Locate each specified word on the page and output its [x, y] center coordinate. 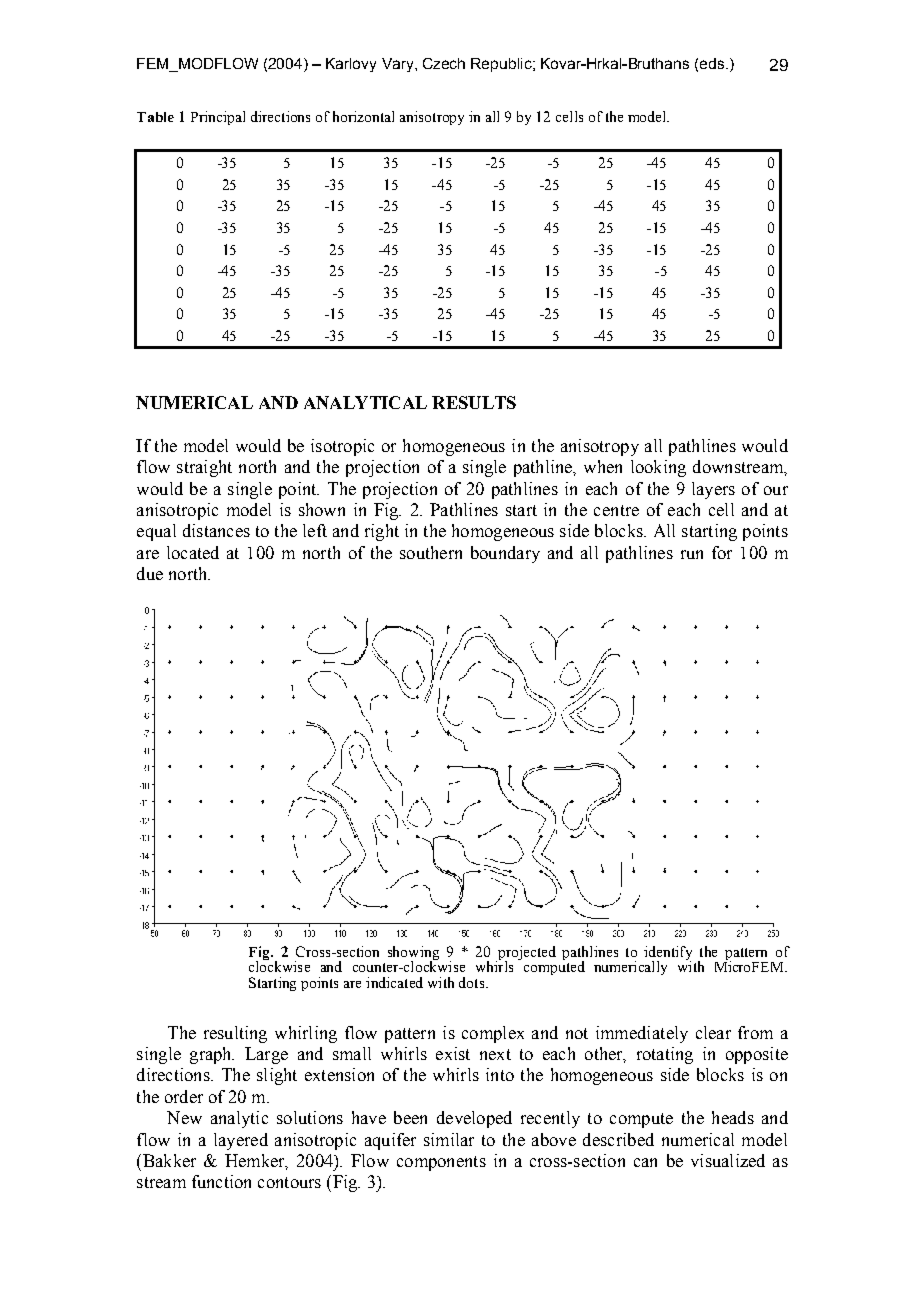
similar [449, 1139]
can [645, 1162]
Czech [444, 63]
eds [712, 63]
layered [241, 1141]
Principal [218, 118]
